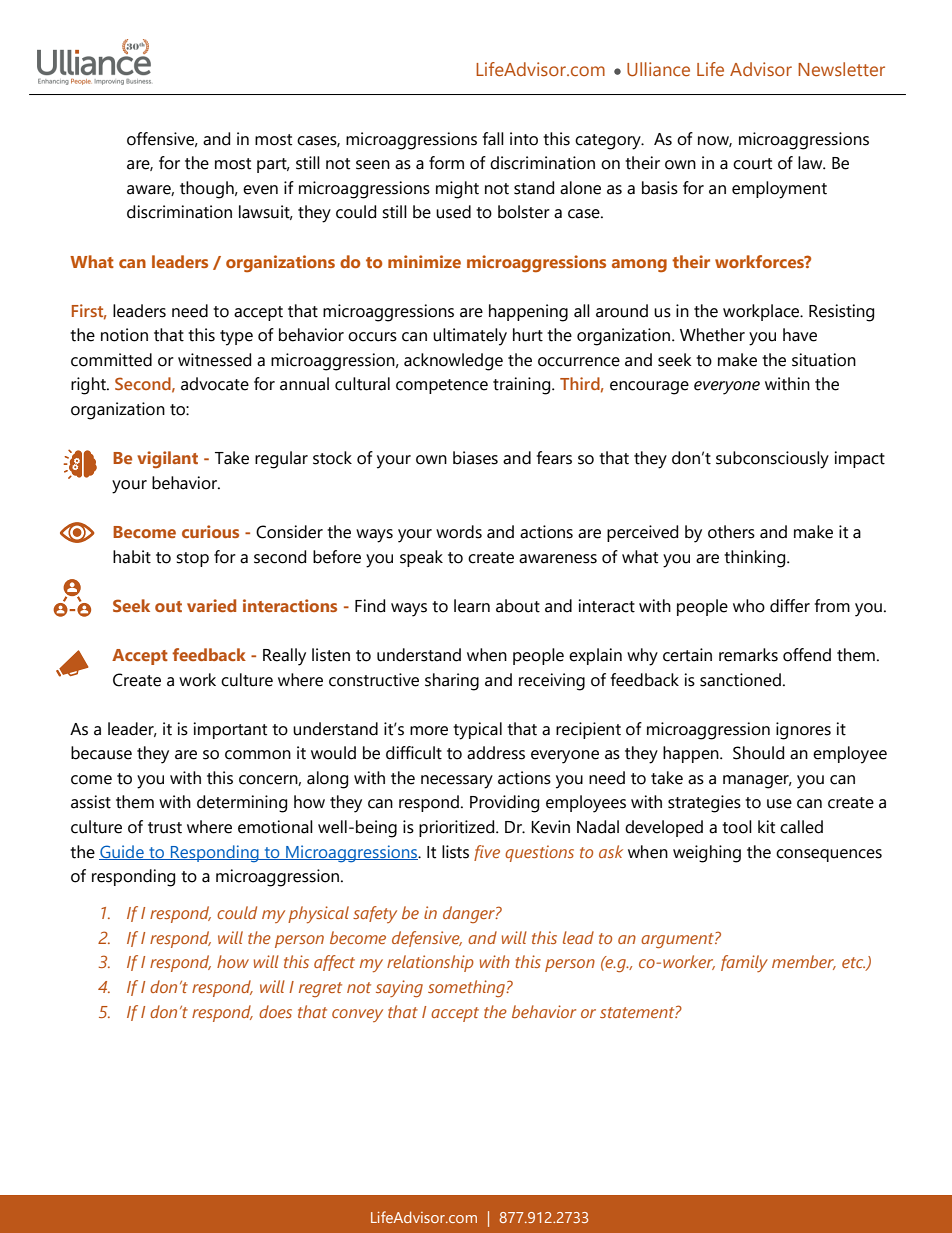 The image size is (952, 1233). I want to click on fall, so click(493, 139).
